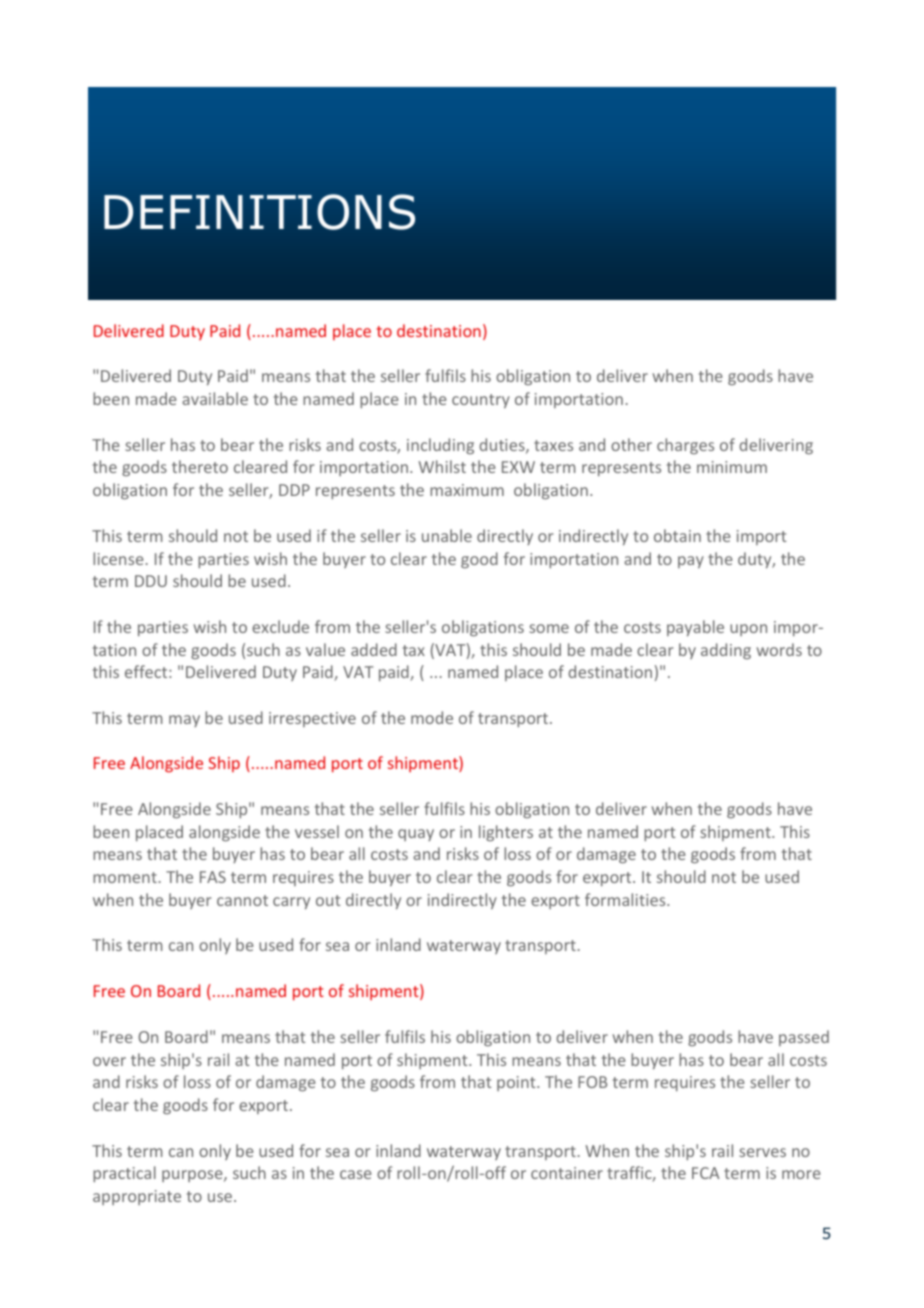 This screenshot has height=1308, width=924. I want to click on quay, so click(416, 835).
